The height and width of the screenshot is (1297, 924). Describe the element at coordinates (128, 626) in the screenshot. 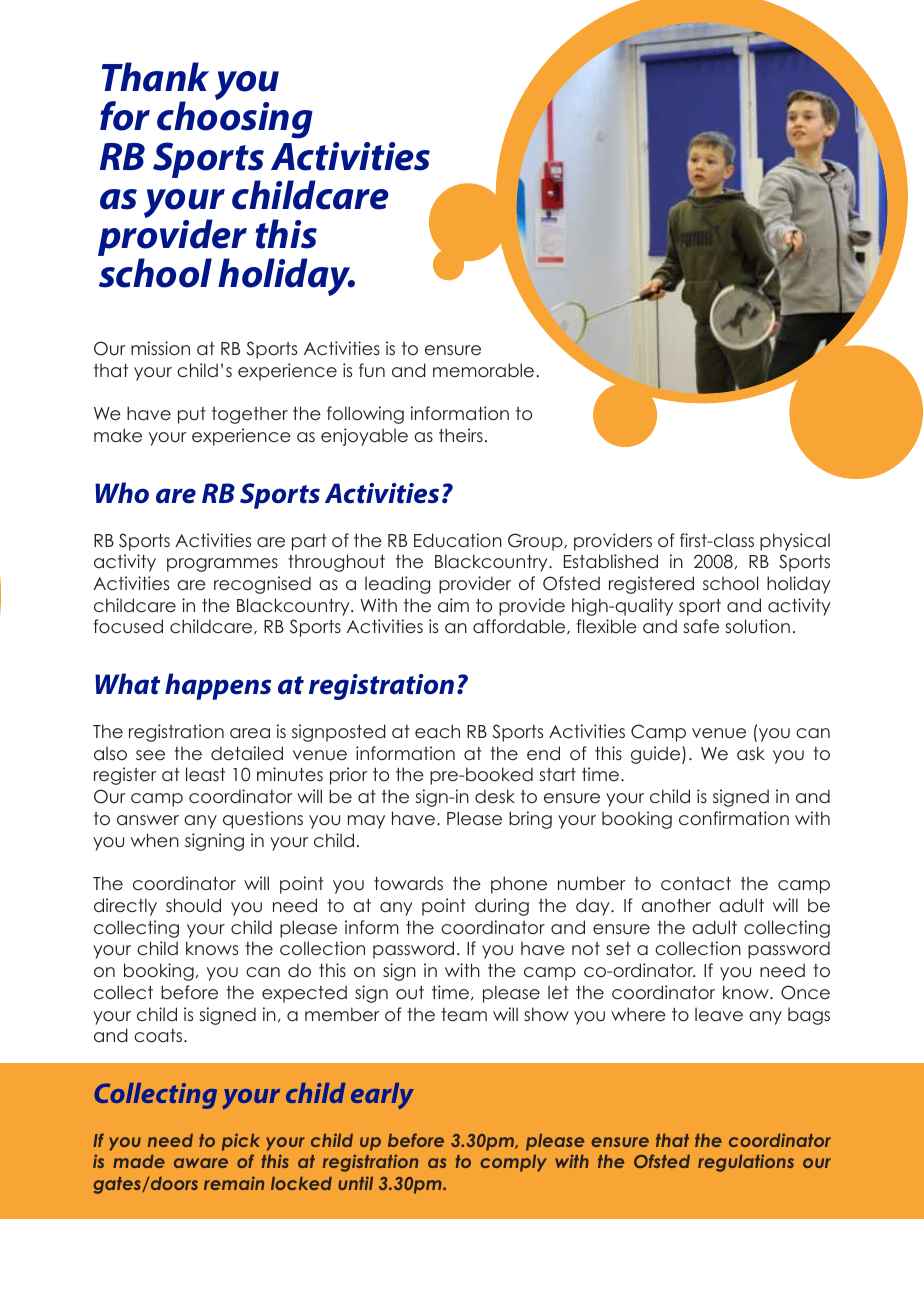

I see `focused` at that location.
